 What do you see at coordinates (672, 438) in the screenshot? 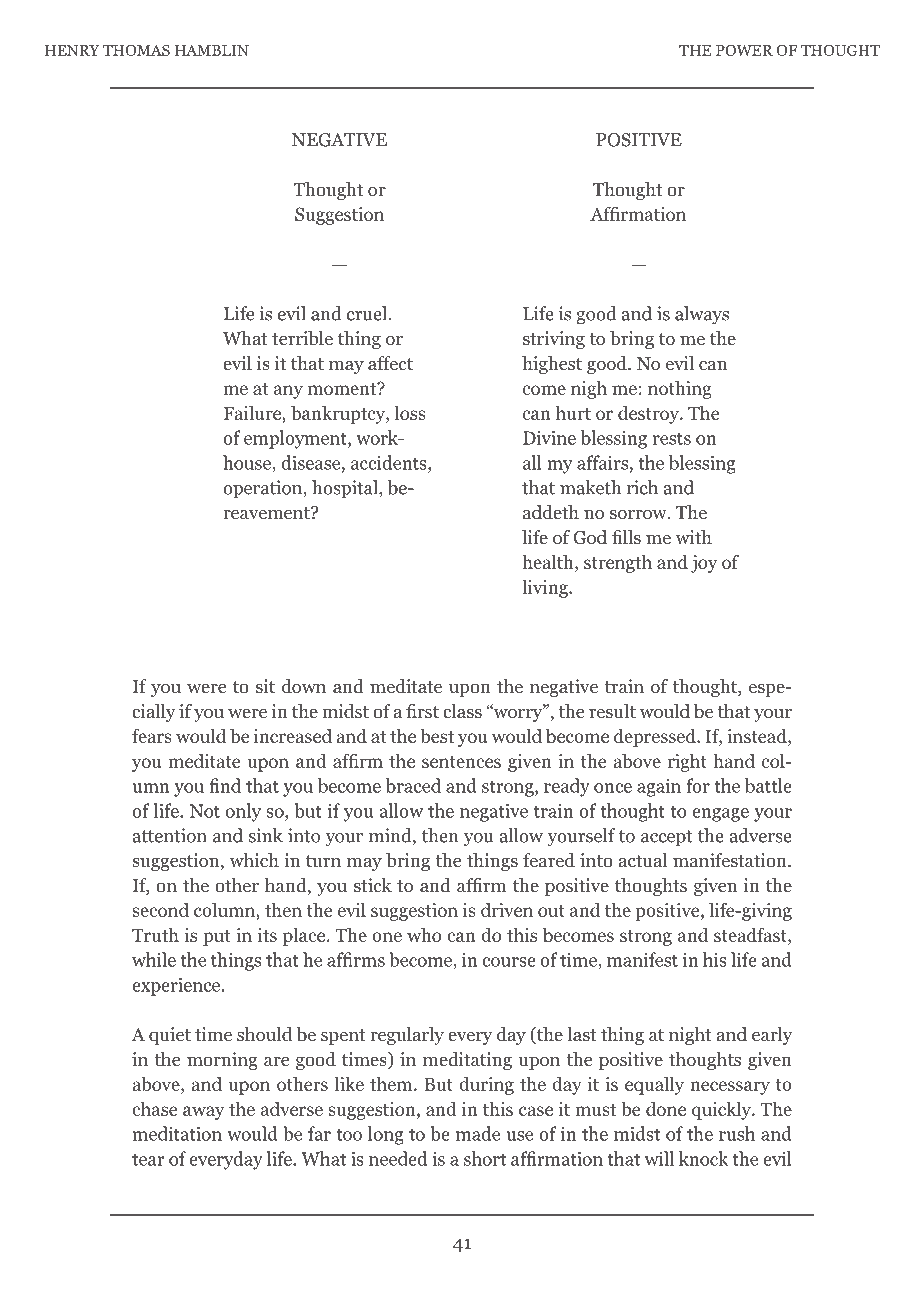
I see `rests` at bounding box center [672, 438].
